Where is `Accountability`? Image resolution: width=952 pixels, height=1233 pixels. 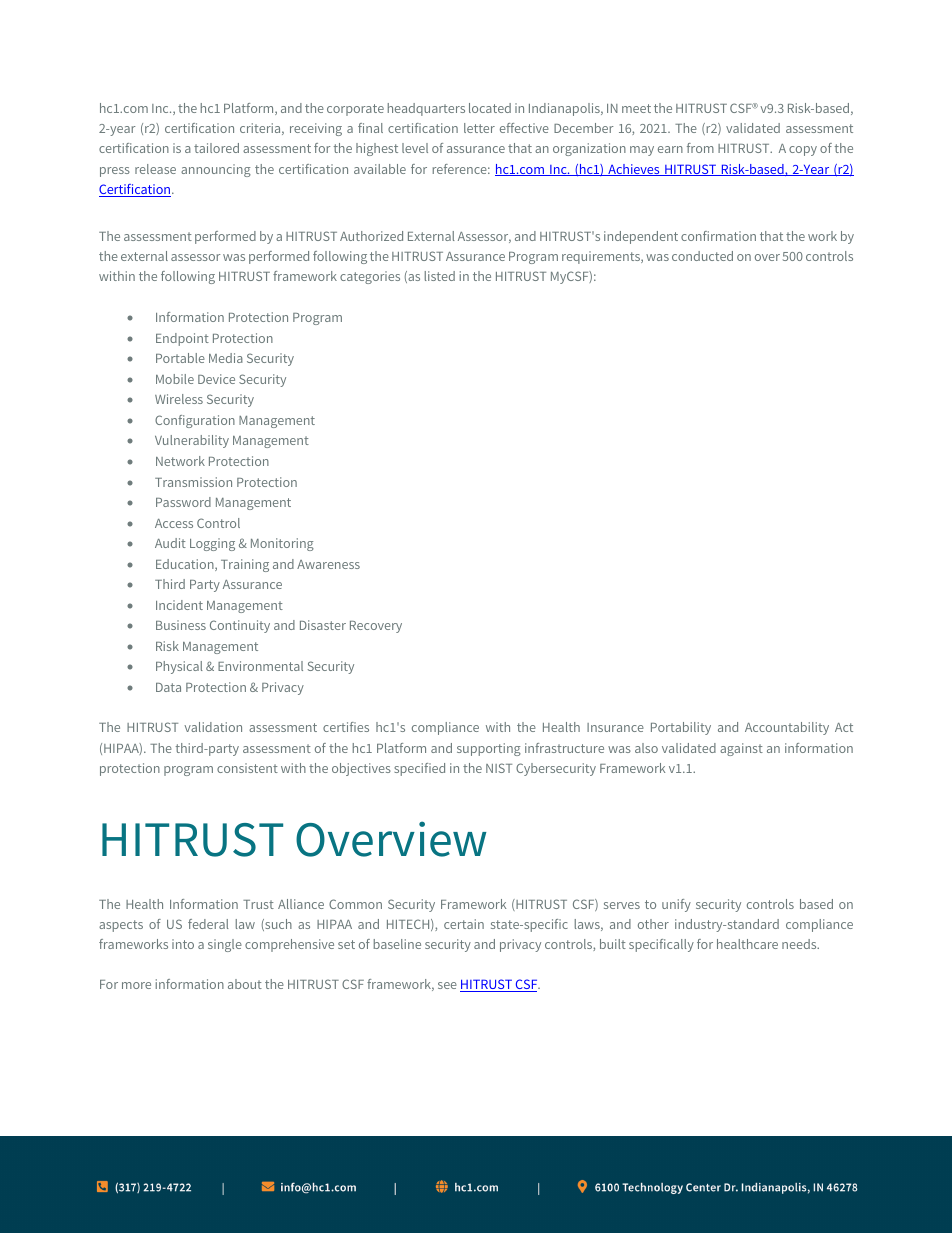 Accountability is located at coordinates (787, 728).
